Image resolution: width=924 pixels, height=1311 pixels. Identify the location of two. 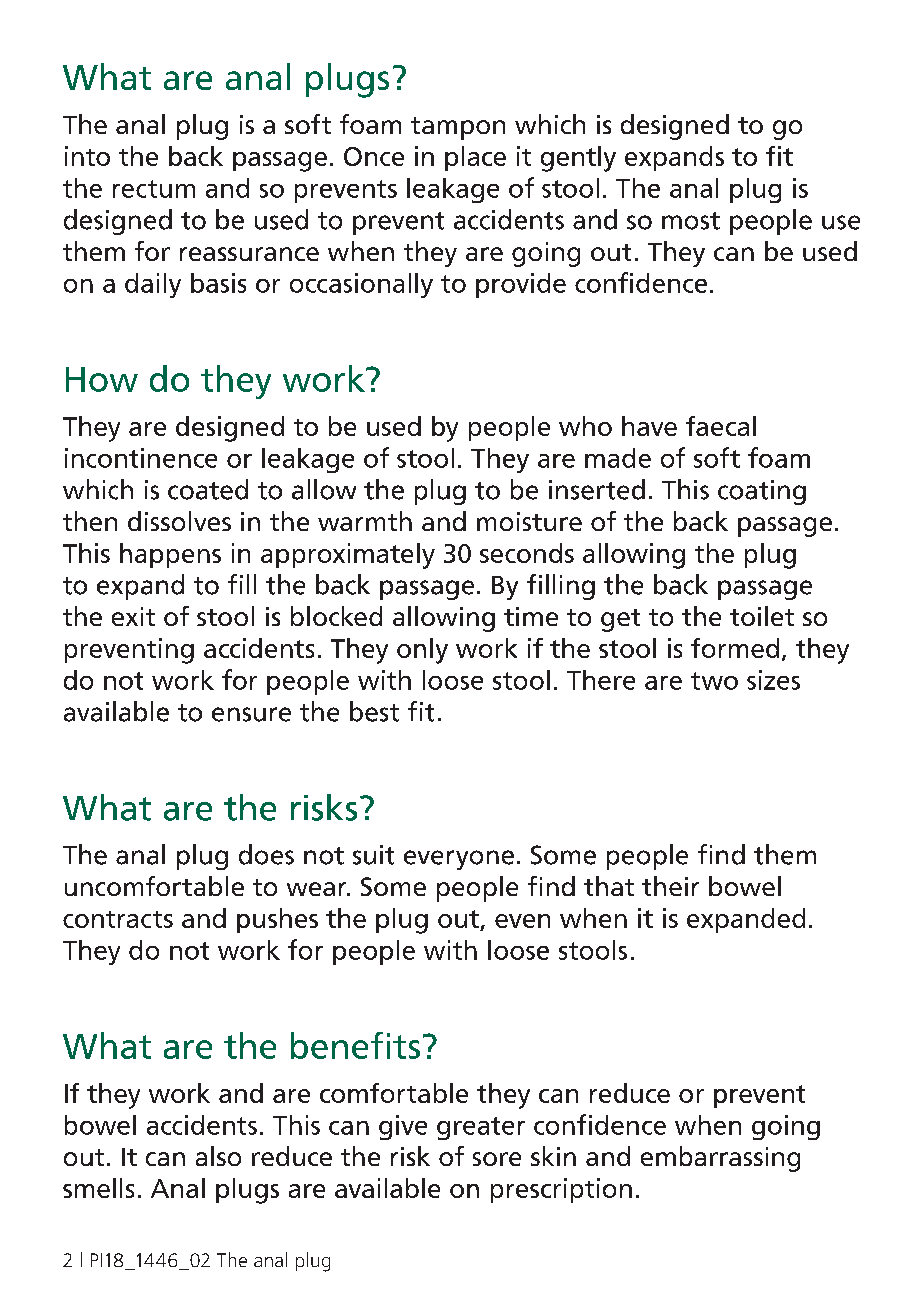
(714, 681).
